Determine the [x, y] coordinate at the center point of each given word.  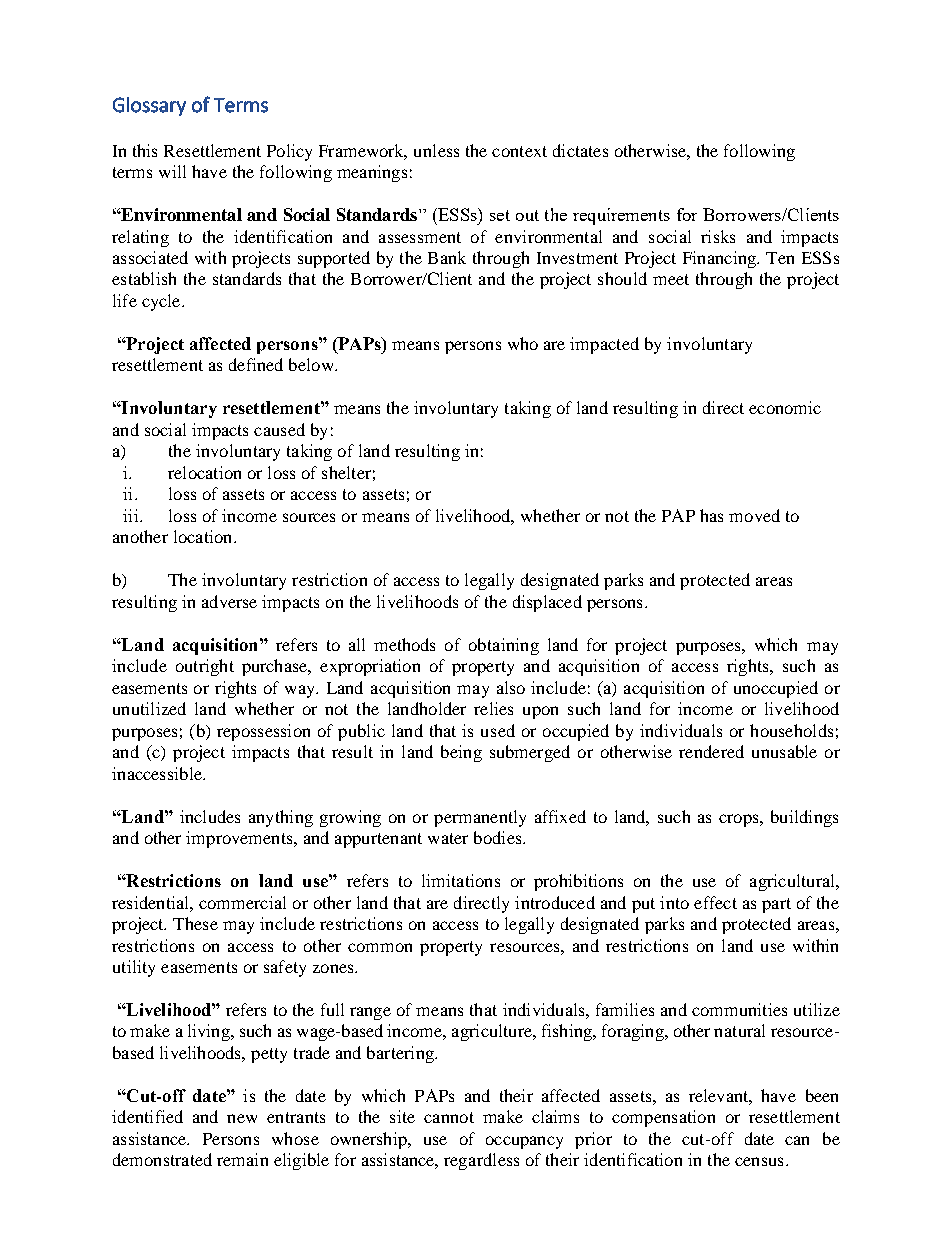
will [172, 171]
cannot [449, 1117]
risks [718, 236]
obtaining [504, 646]
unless [436, 150]
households [791, 730]
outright [205, 667]
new [242, 1118]
